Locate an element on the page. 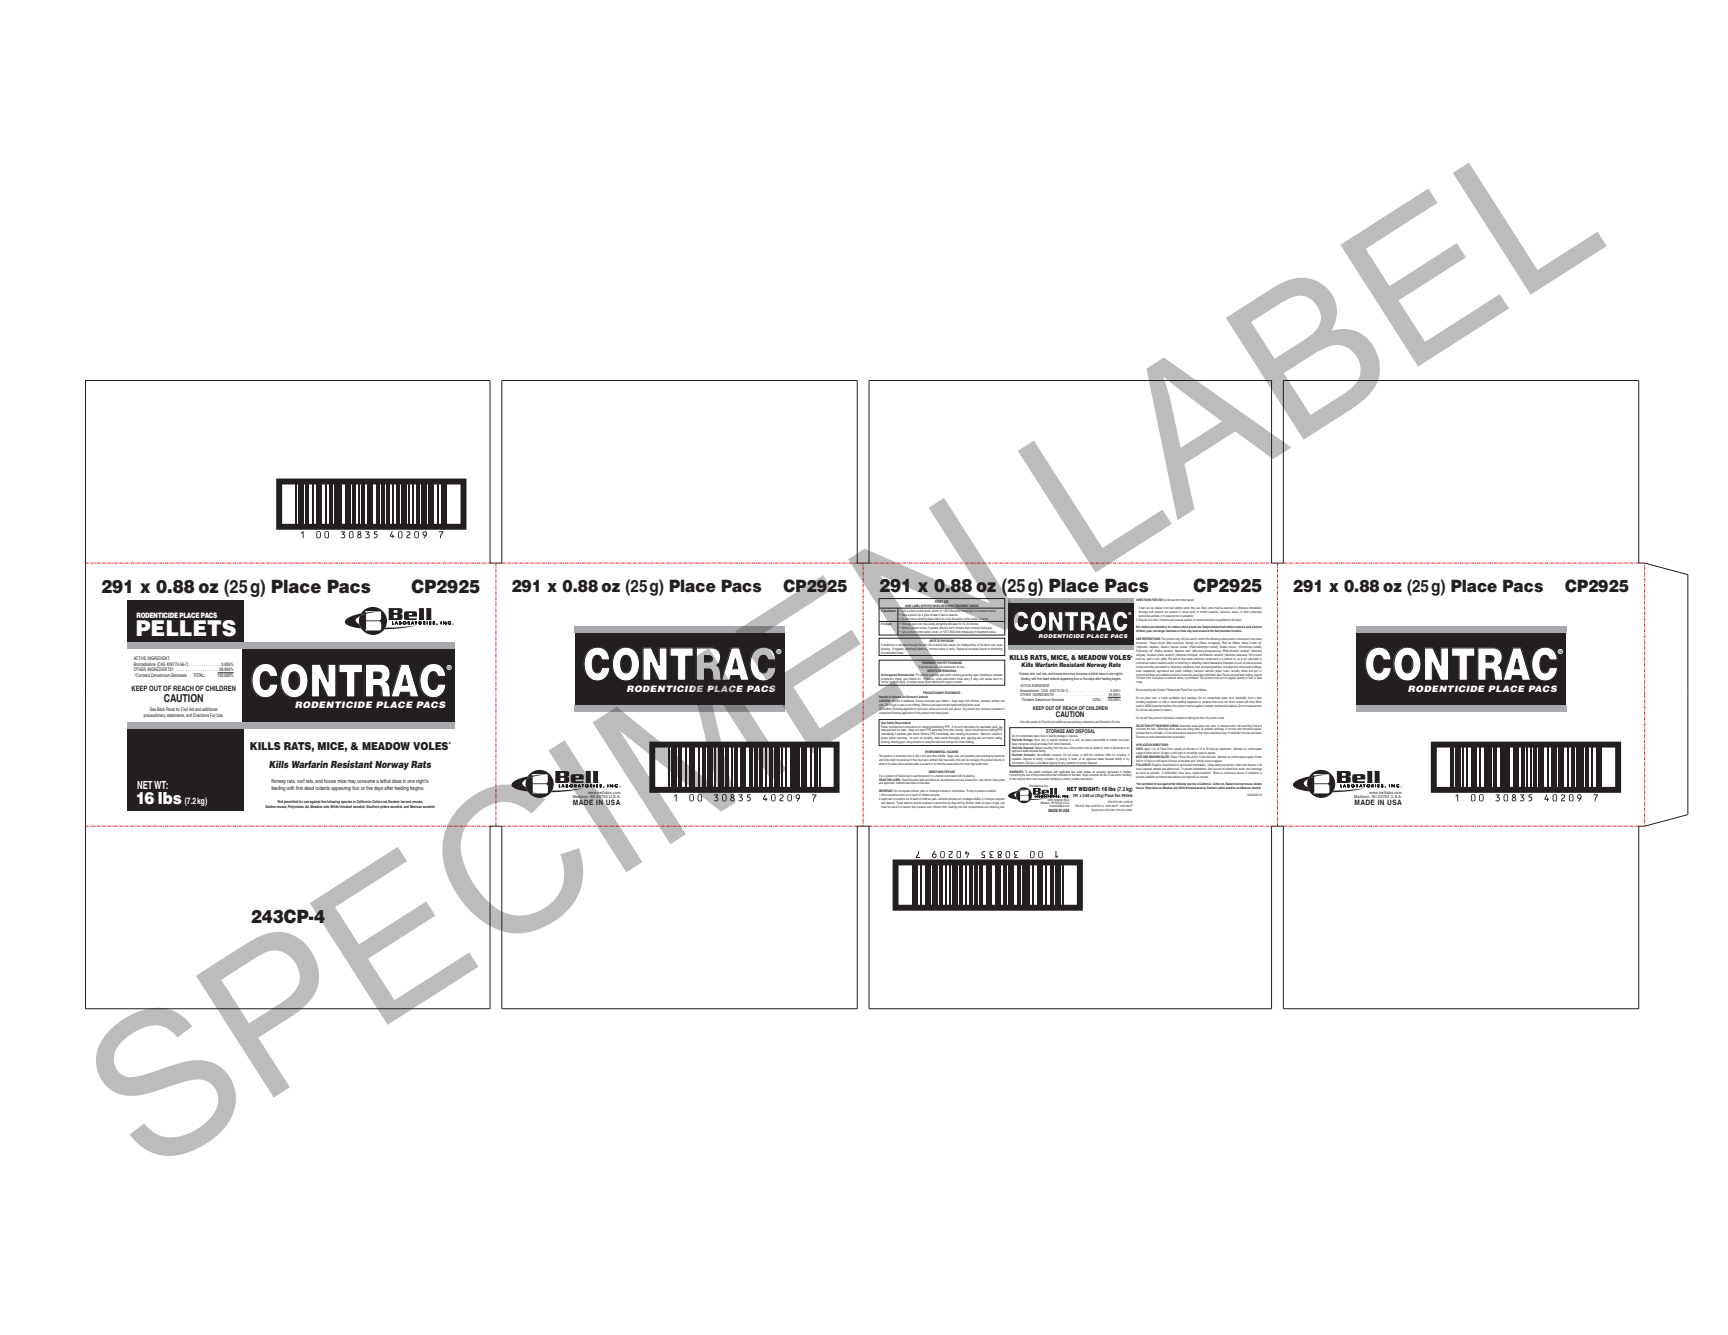 Image resolution: width=1728 pixels, height=1335 pixels. indicated is located at coordinates (1064, 775).
